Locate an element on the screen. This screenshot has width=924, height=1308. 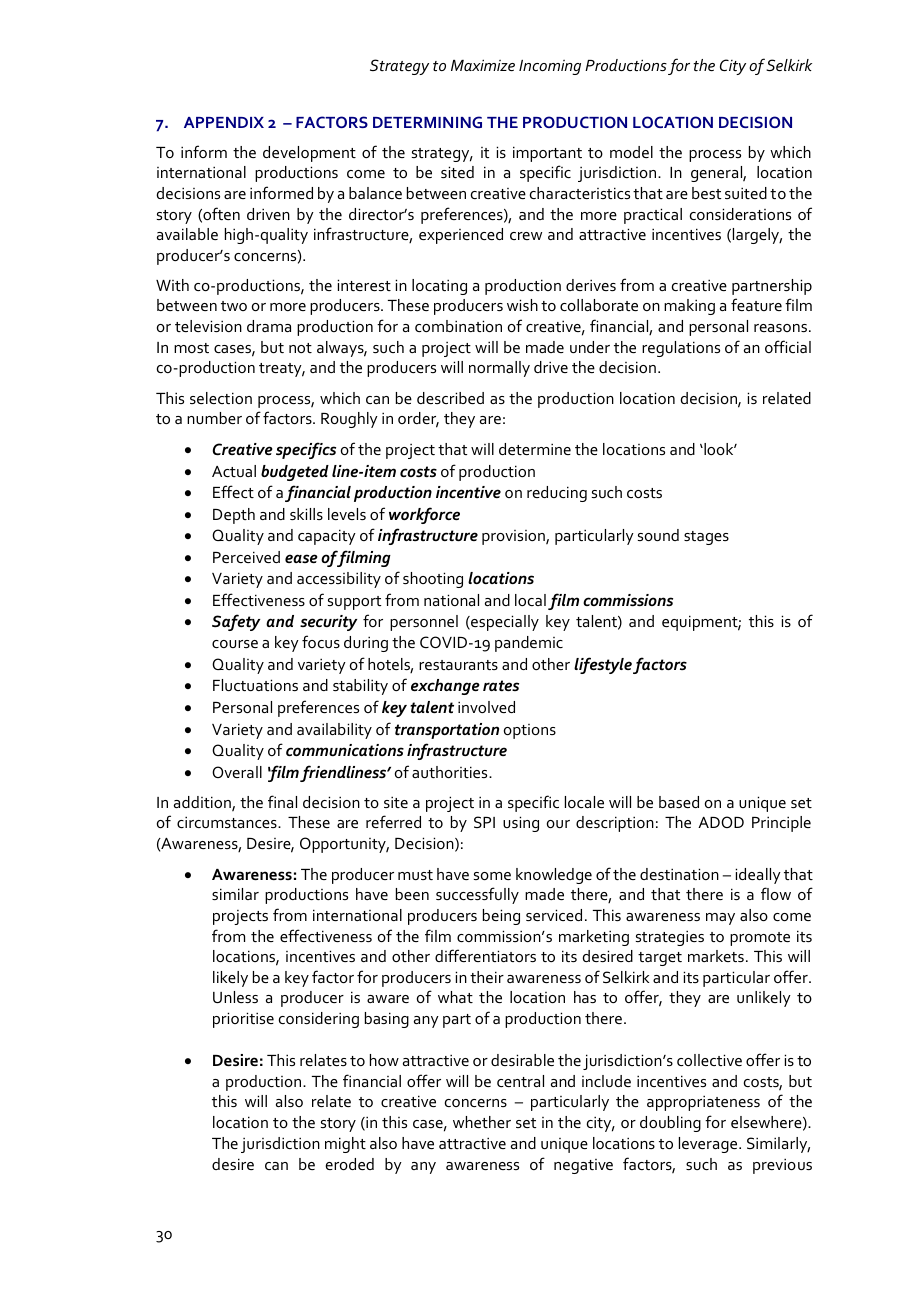
whether is located at coordinates (482, 1122).
